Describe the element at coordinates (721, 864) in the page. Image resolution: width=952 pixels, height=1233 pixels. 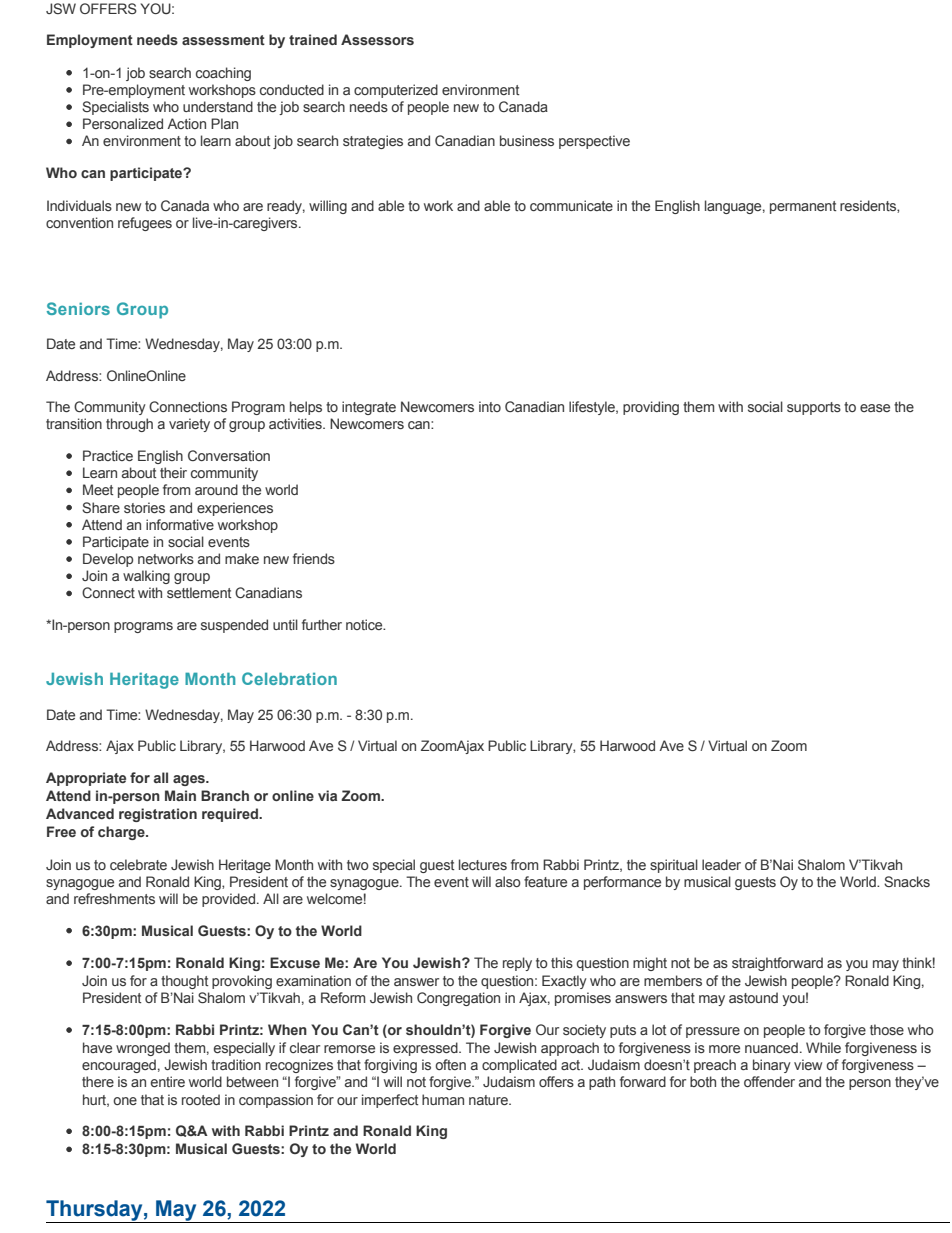
I see `leader` at that location.
